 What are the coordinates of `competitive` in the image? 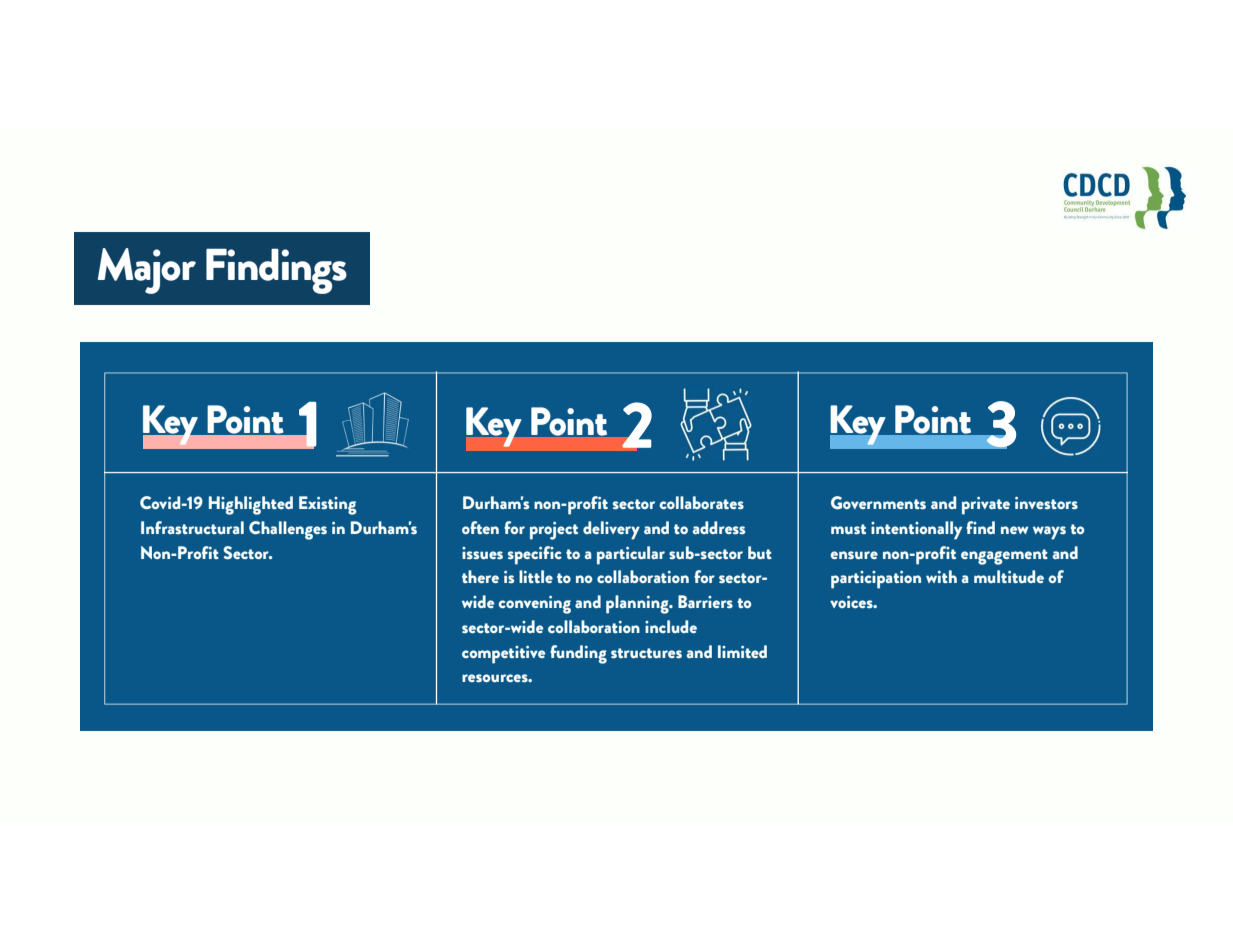 It's located at (503, 655).
